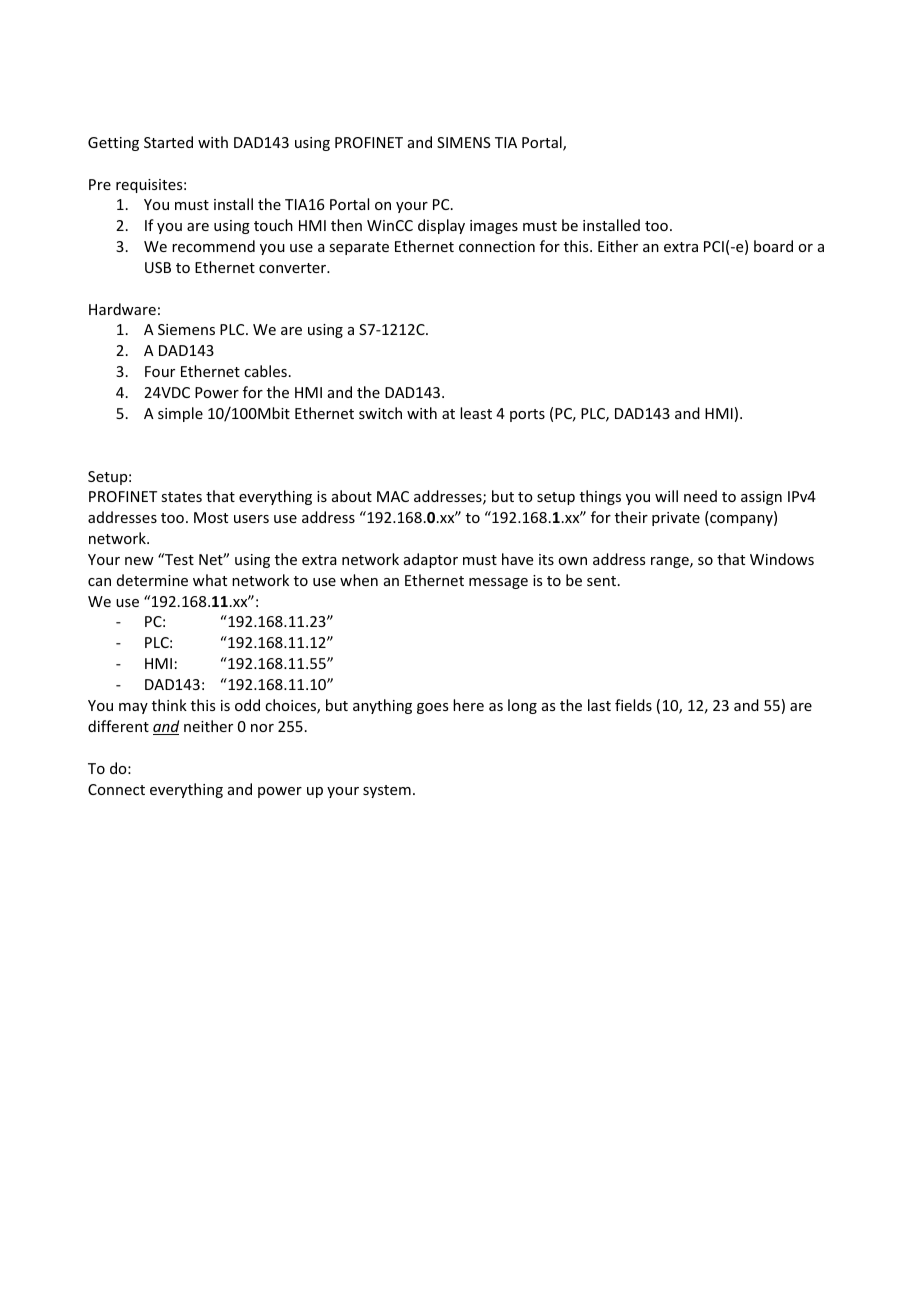 This screenshot has height=1308, width=924. What do you see at coordinates (773, 246) in the screenshot?
I see `board` at bounding box center [773, 246].
